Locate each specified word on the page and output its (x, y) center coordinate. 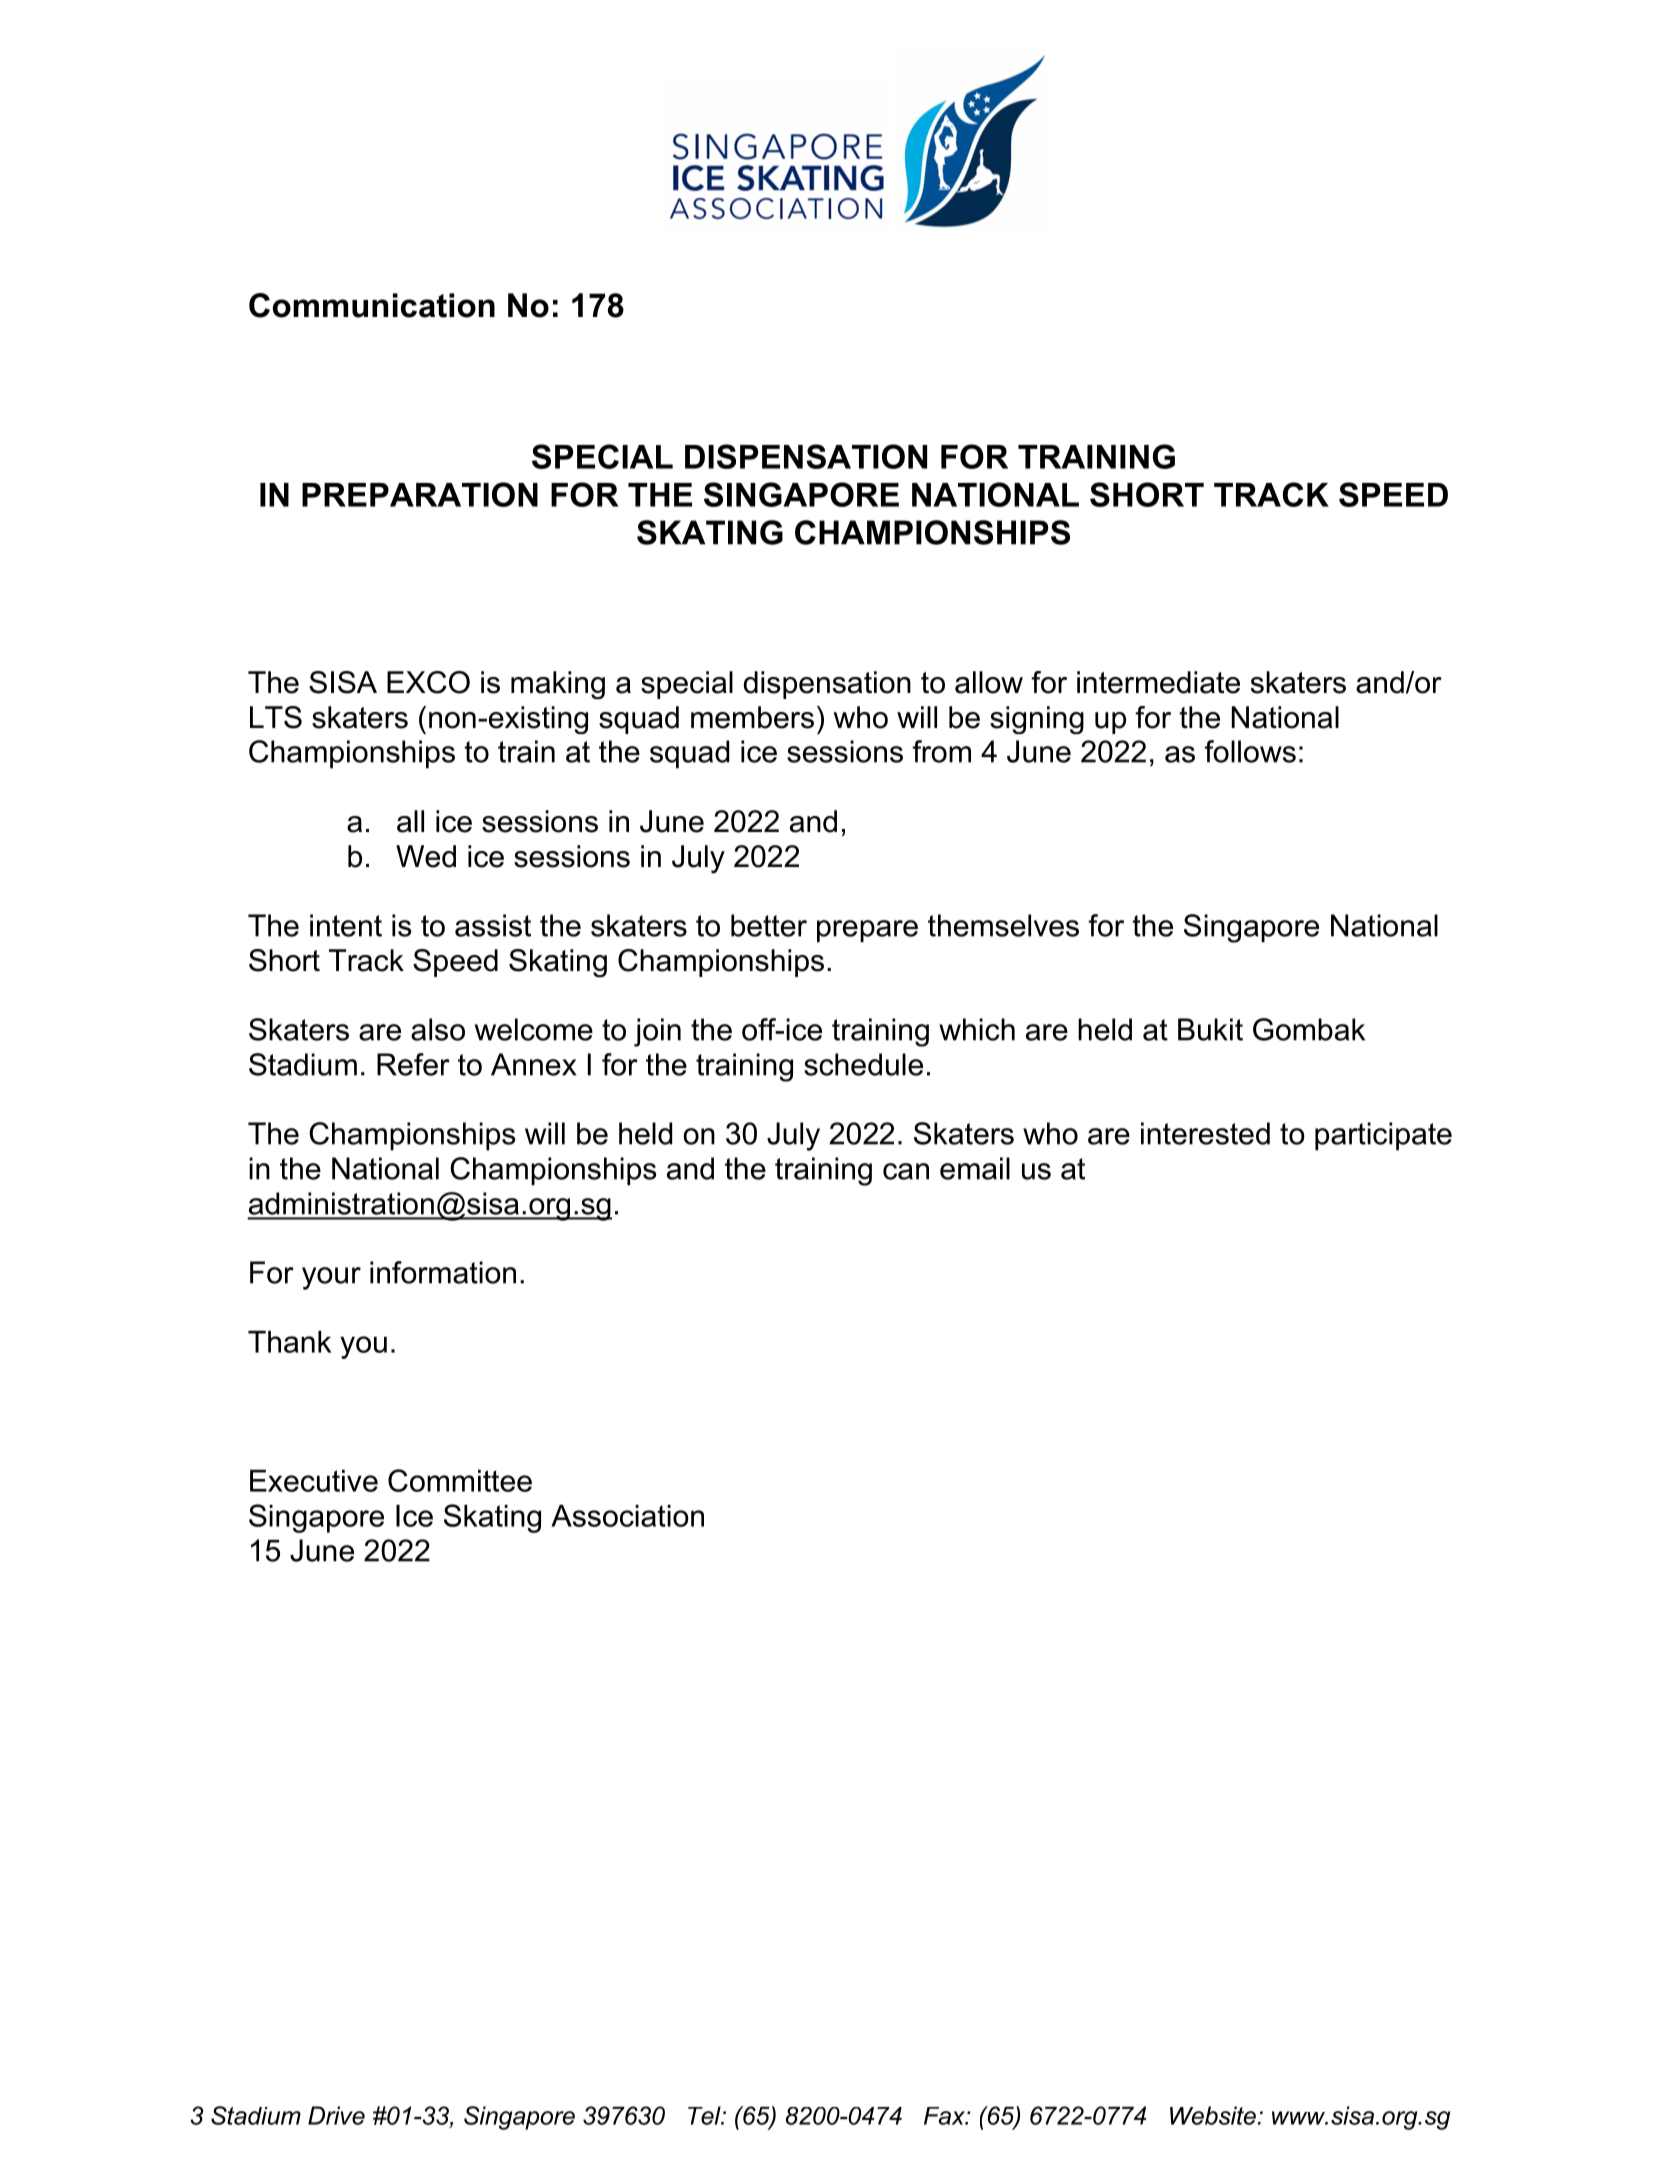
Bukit (1210, 1029)
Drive (336, 2115)
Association (627, 1516)
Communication (372, 305)
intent (346, 925)
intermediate (1158, 682)
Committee (460, 1480)
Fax (945, 2116)
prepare (867, 931)
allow (989, 682)
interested (1205, 1133)
